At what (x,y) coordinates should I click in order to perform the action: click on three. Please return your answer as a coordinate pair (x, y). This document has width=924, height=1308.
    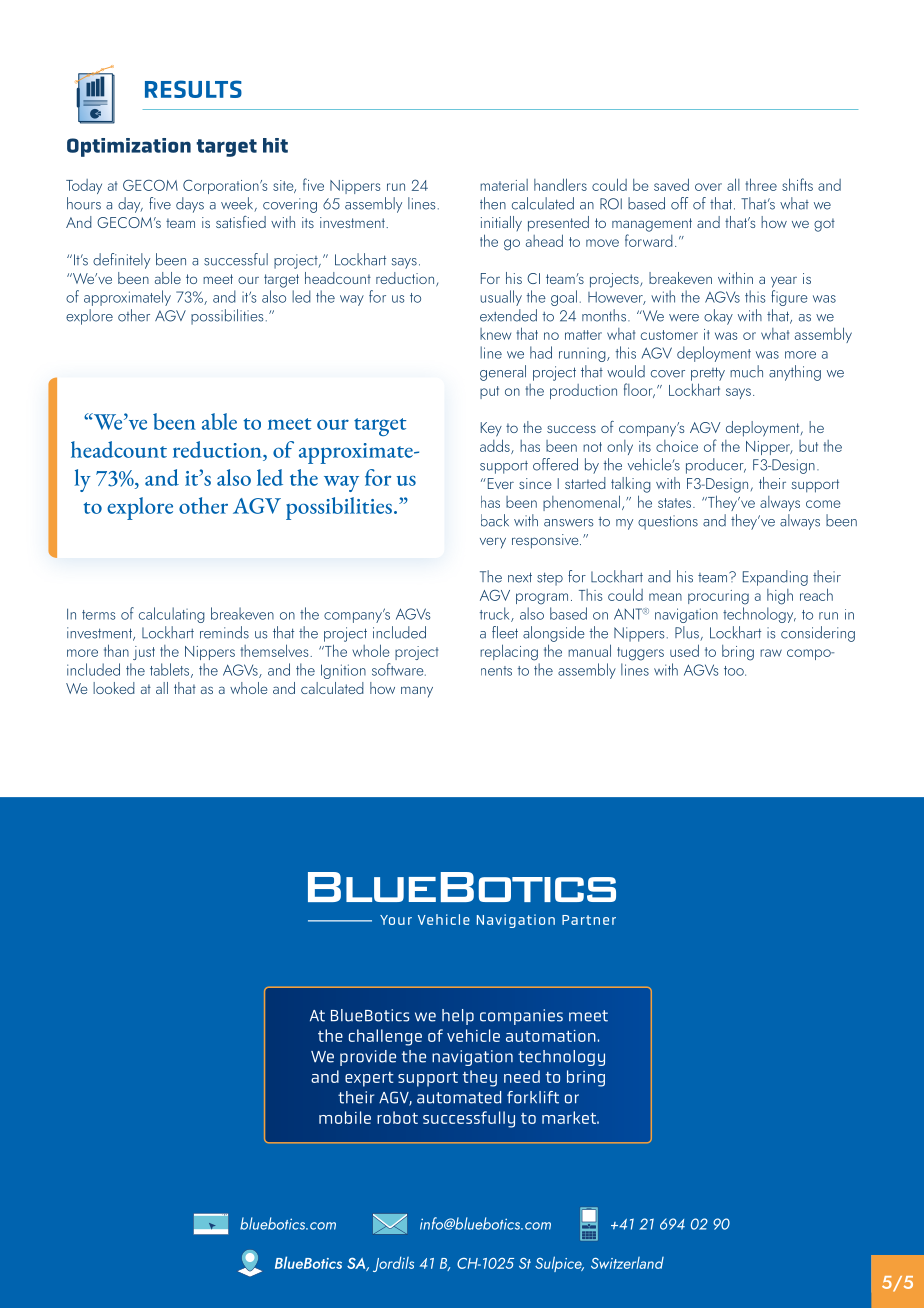
    Looking at the image, I should click on (761, 184).
